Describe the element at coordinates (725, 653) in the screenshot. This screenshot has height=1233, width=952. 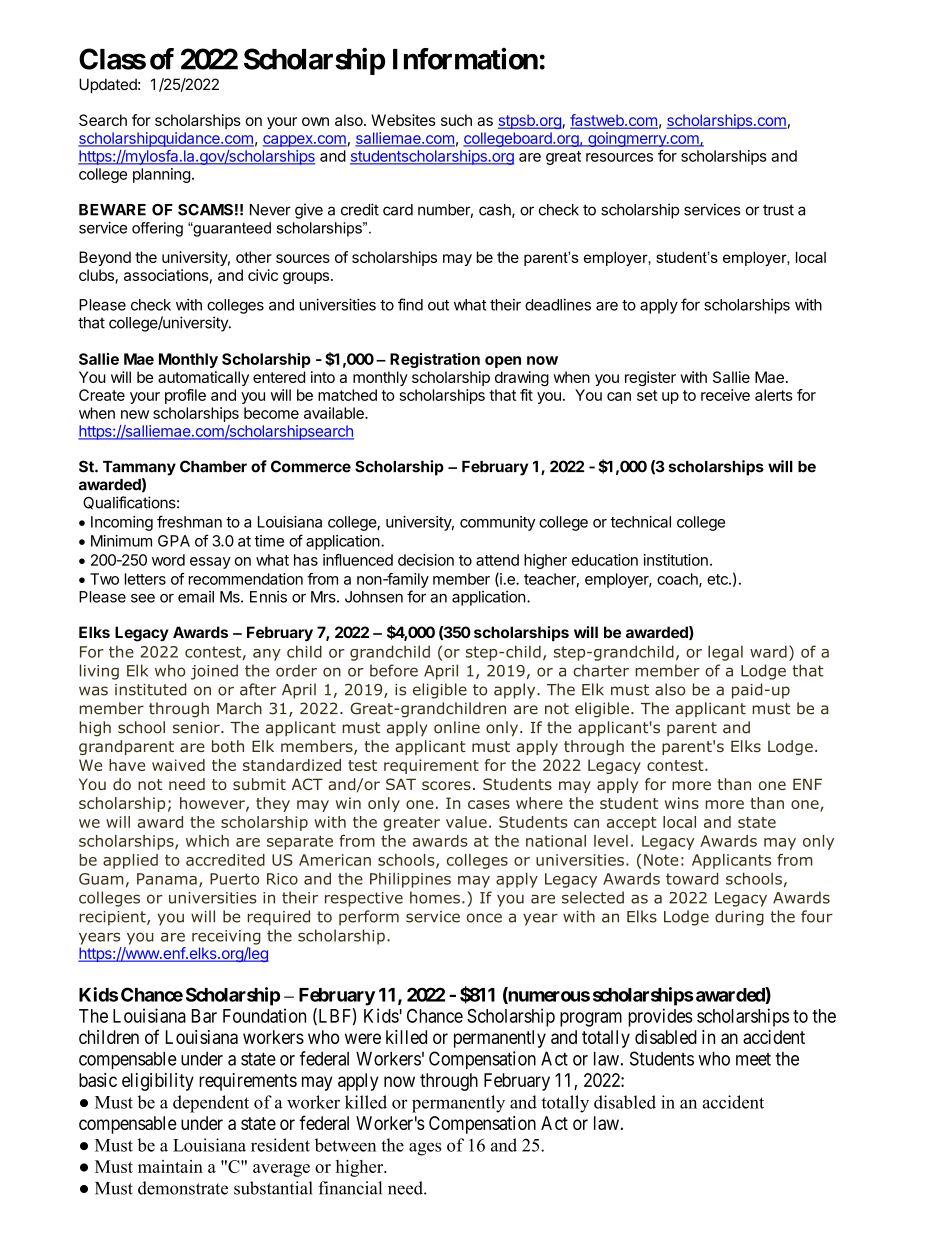
I see `legal` at that location.
